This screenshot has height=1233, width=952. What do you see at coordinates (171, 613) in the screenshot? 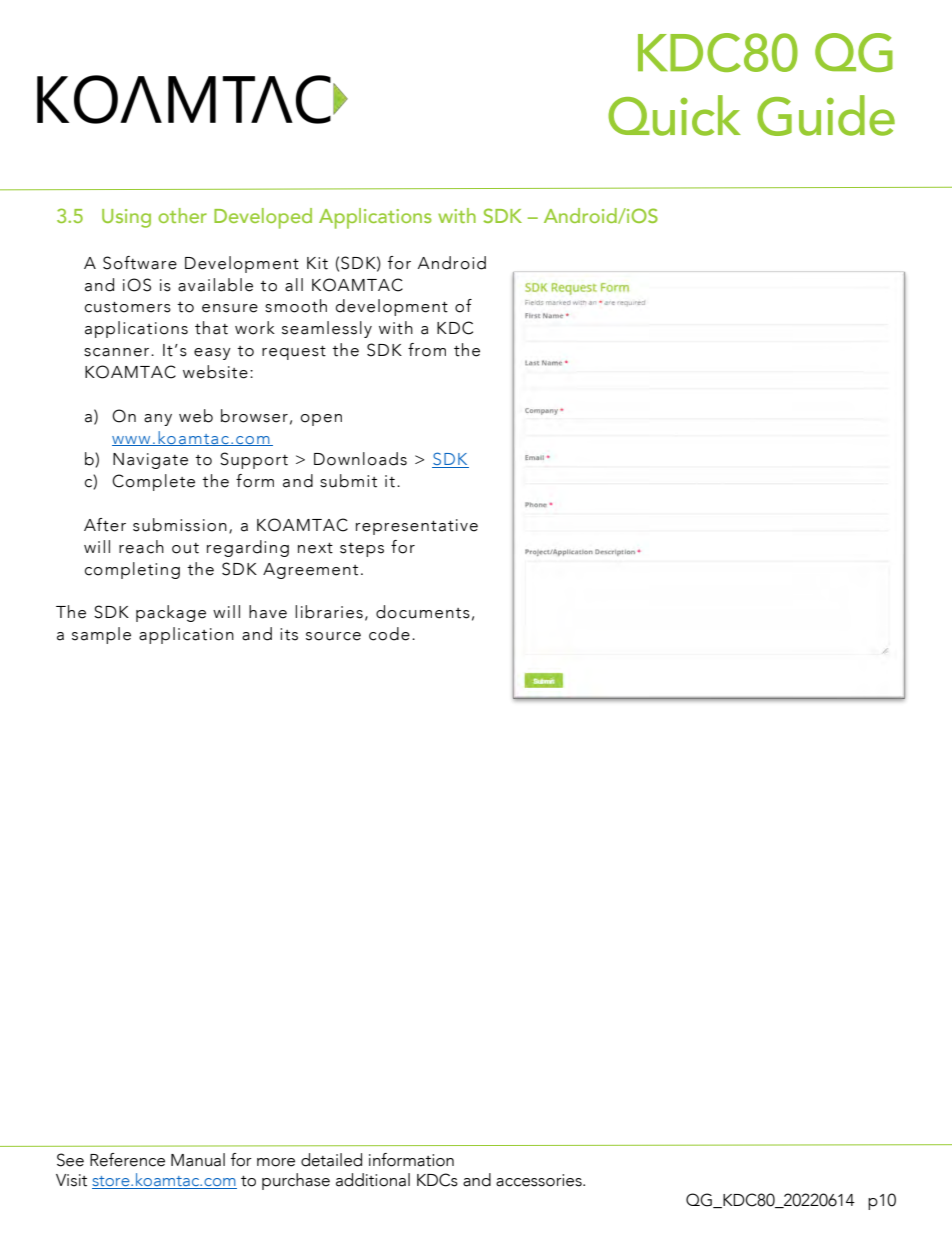
I see `package` at bounding box center [171, 613].
